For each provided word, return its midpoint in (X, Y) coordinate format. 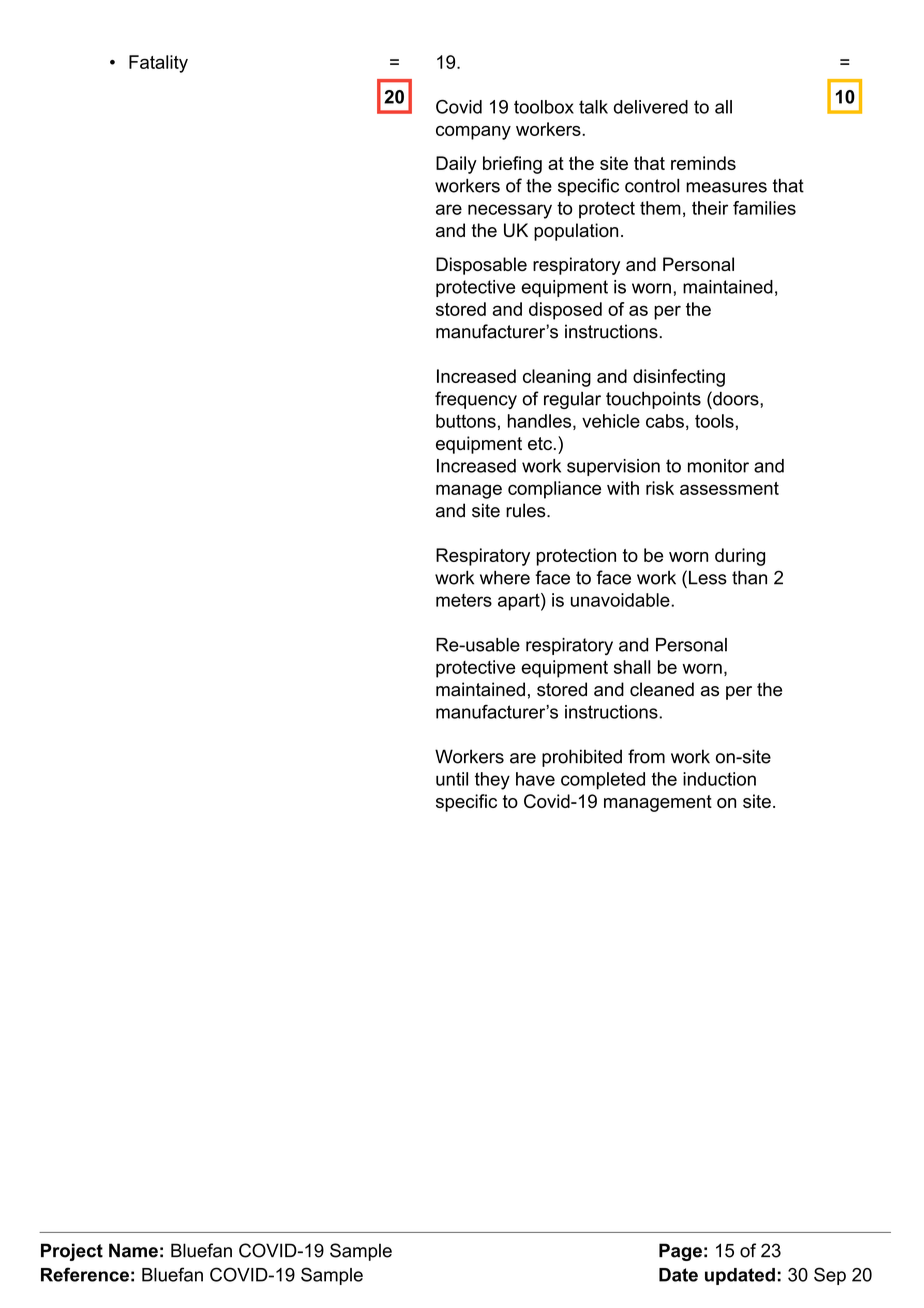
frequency (476, 400)
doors (736, 398)
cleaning (557, 378)
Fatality (158, 64)
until (452, 779)
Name (133, 1250)
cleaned (662, 689)
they (492, 781)
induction (719, 779)
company (473, 133)
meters (464, 600)
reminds (703, 163)
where (505, 577)
